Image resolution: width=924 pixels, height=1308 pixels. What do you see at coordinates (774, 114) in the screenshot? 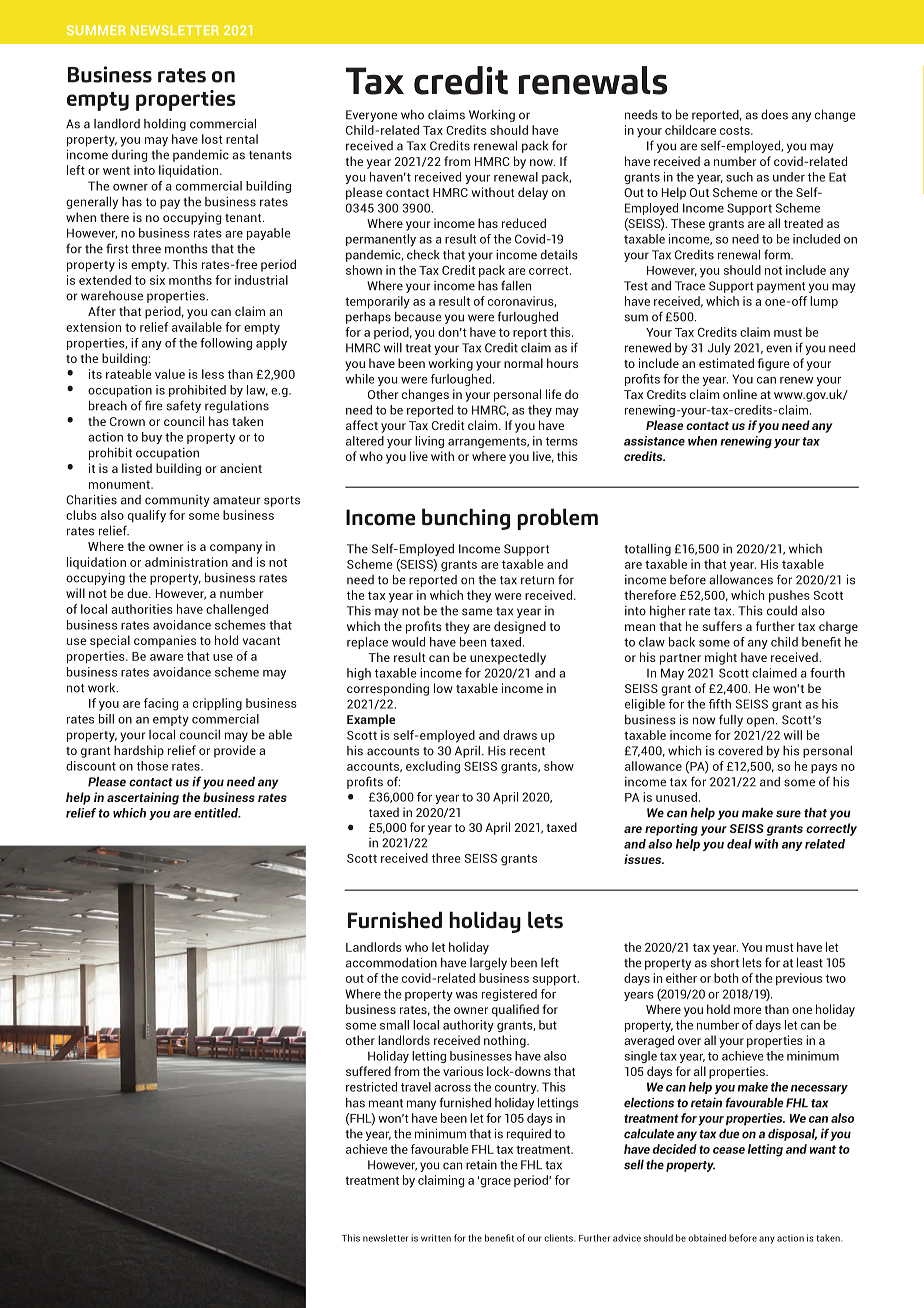
I see `does` at bounding box center [774, 114].
